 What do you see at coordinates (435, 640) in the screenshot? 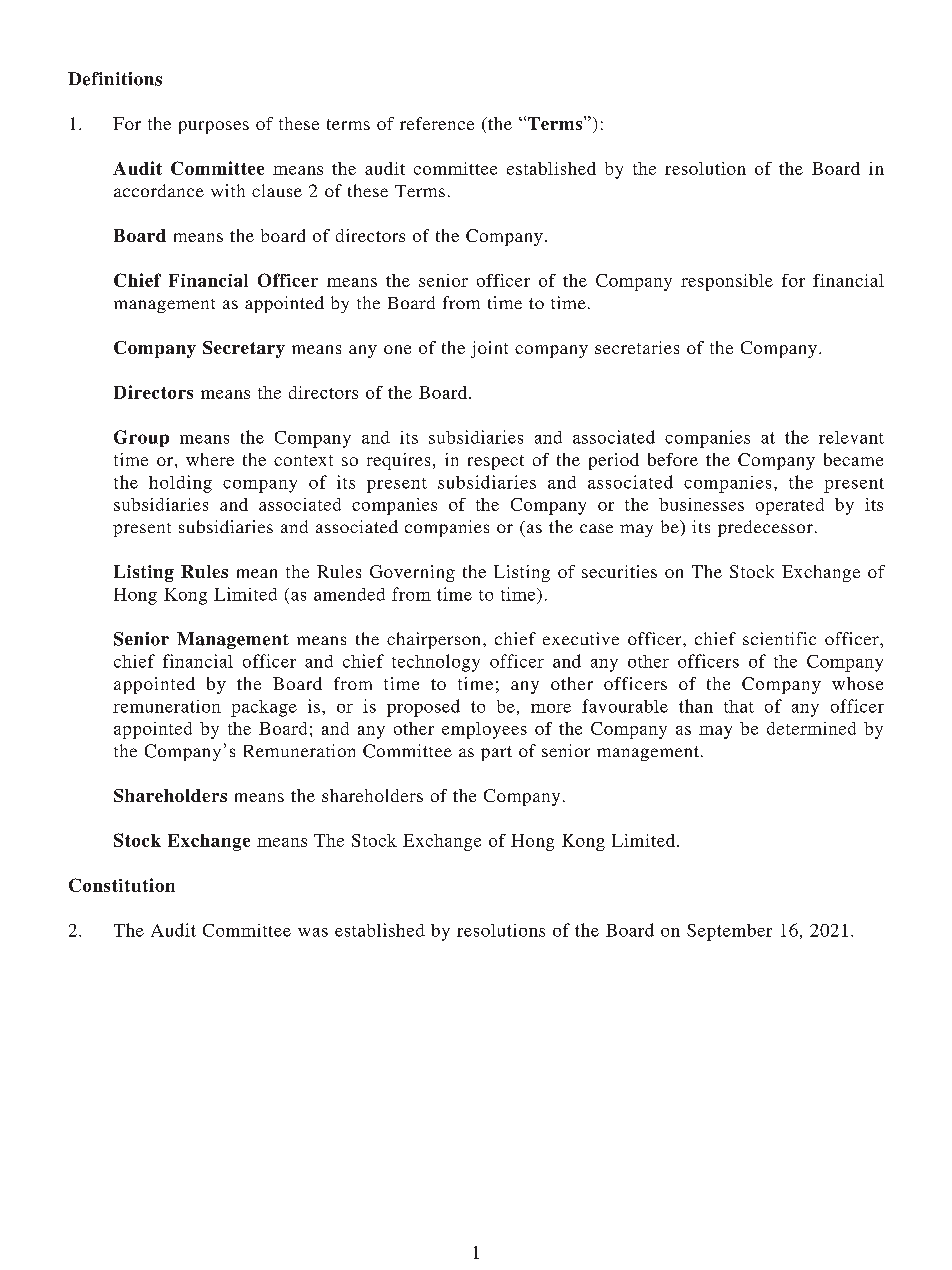
I see `chairperson` at bounding box center [435, 640].
